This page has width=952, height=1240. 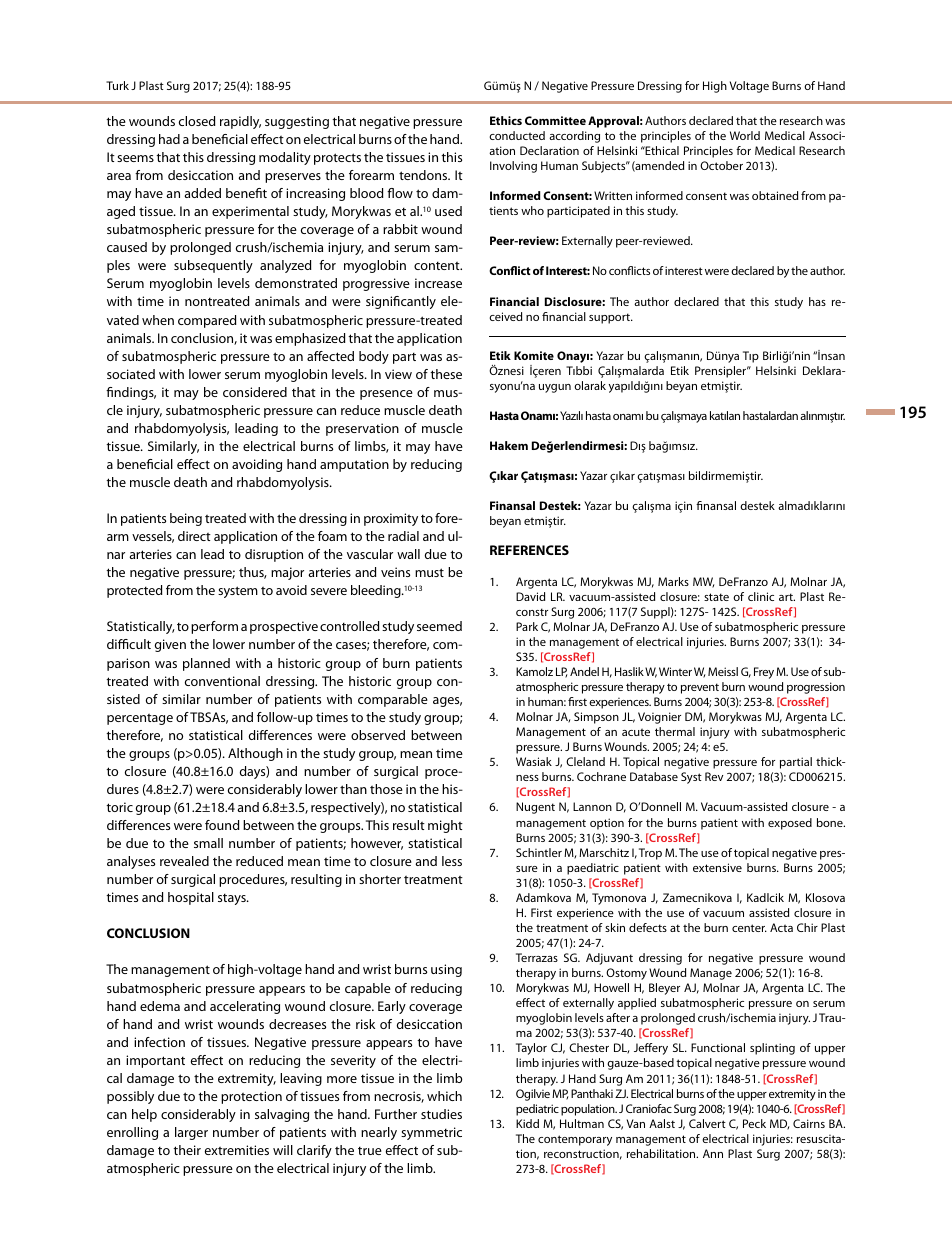 I want to click on revealed, so click(x=184, y=861).
